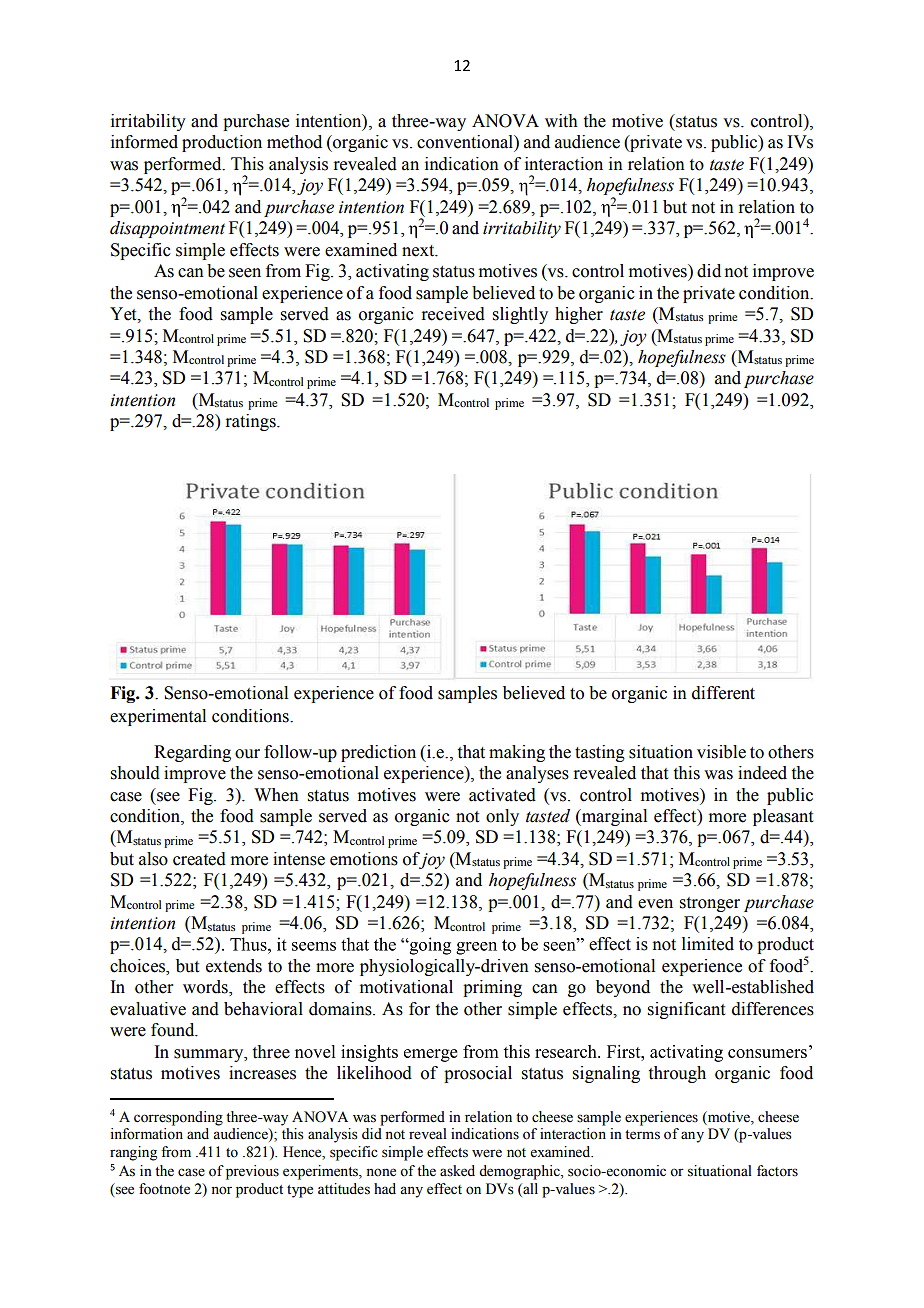 The width and height of the screenshot is (924, 1308). Describe the element at coordinates (251, 422) in the screenshot. I see `ratings` at that location.
